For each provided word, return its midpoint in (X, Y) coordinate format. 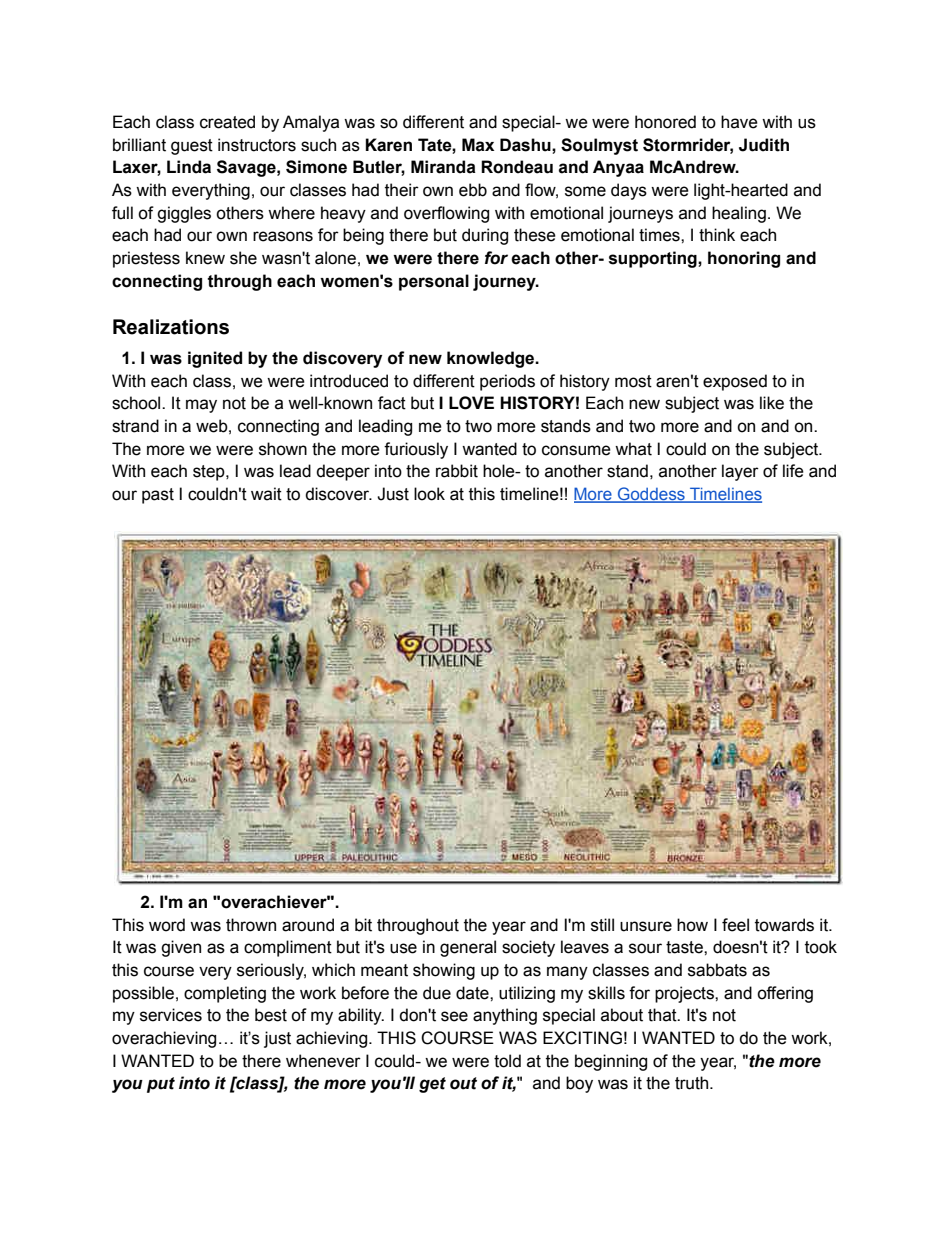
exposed (735, 382)
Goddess (651, 495)
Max (478, 145)
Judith (764, 145)
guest (192, 147)
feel (735, 925)
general (468, 948)
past (158, 496)
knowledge (492, 359)
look (429, 494)
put (161, 1085)
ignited (215, 359)
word (167, 925)
